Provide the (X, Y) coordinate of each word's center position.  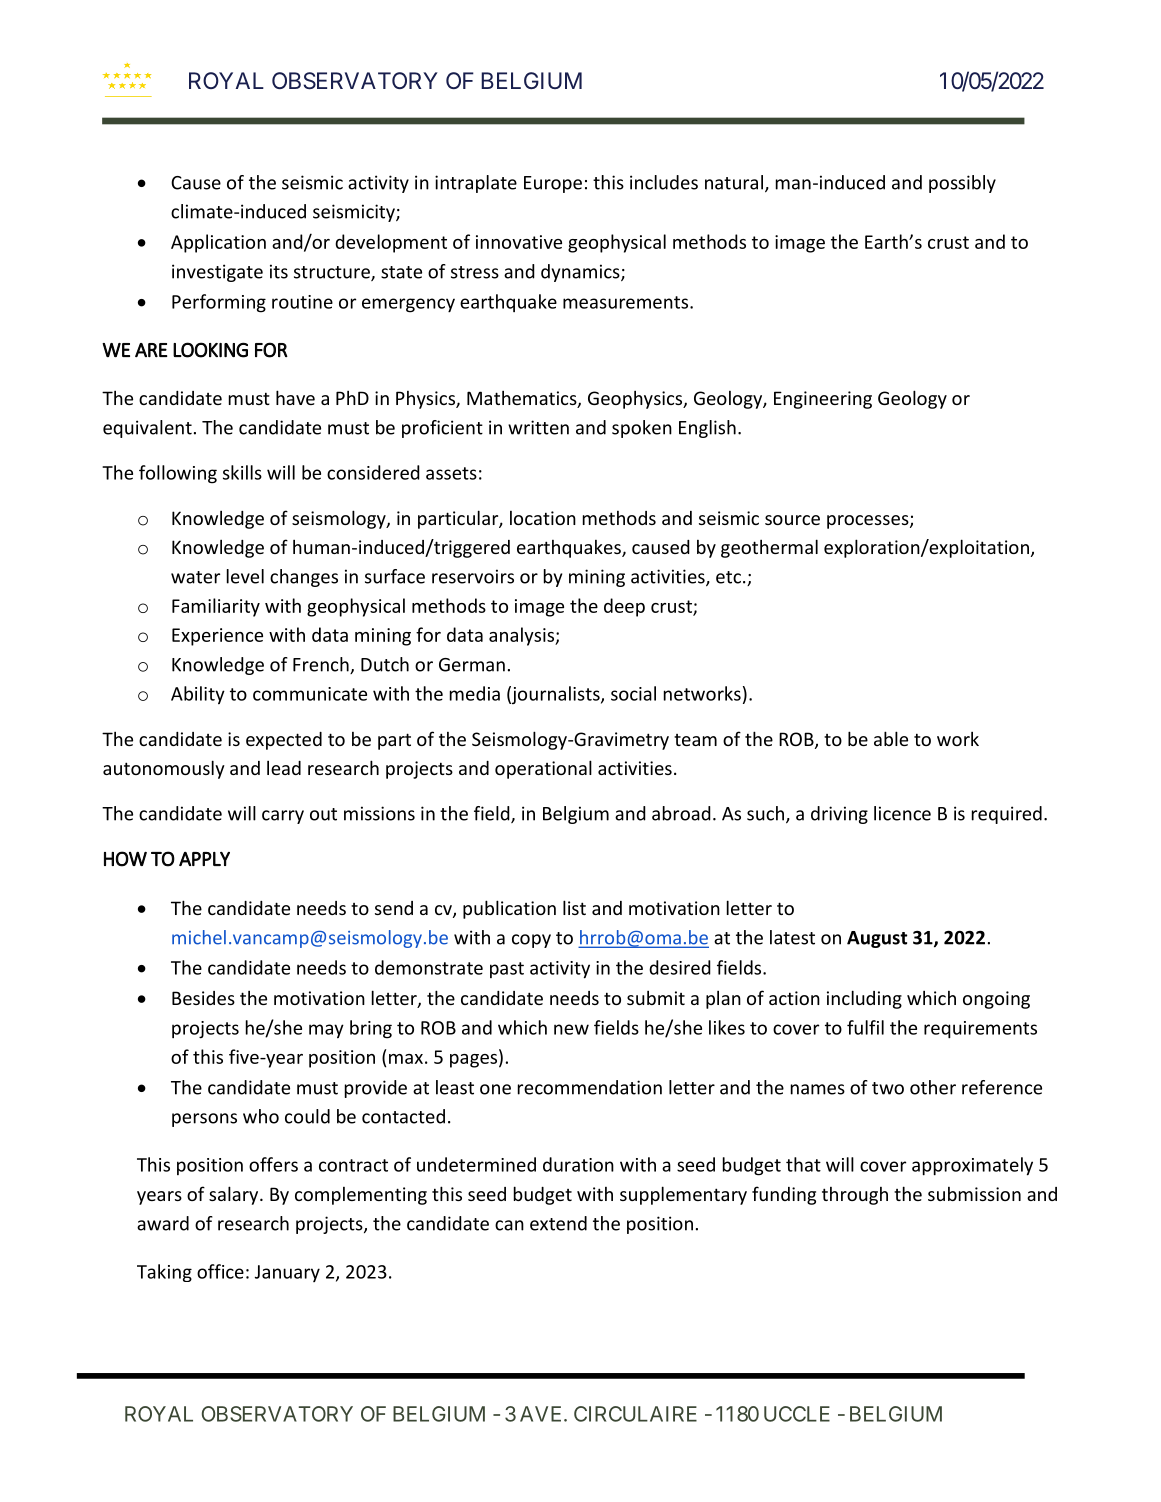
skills (242, 472)
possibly (962, 184)
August (877, 939)
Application (218, 243)
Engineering (823, 400)
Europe (553, 184)
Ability (198, 695)
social (633, 693)
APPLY (204, 859)
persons (204, 1120)
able (891, 738)
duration (578, 1164)
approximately (972, 1166)
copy (531, 941)
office (220, 1271)
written (538, 427)
